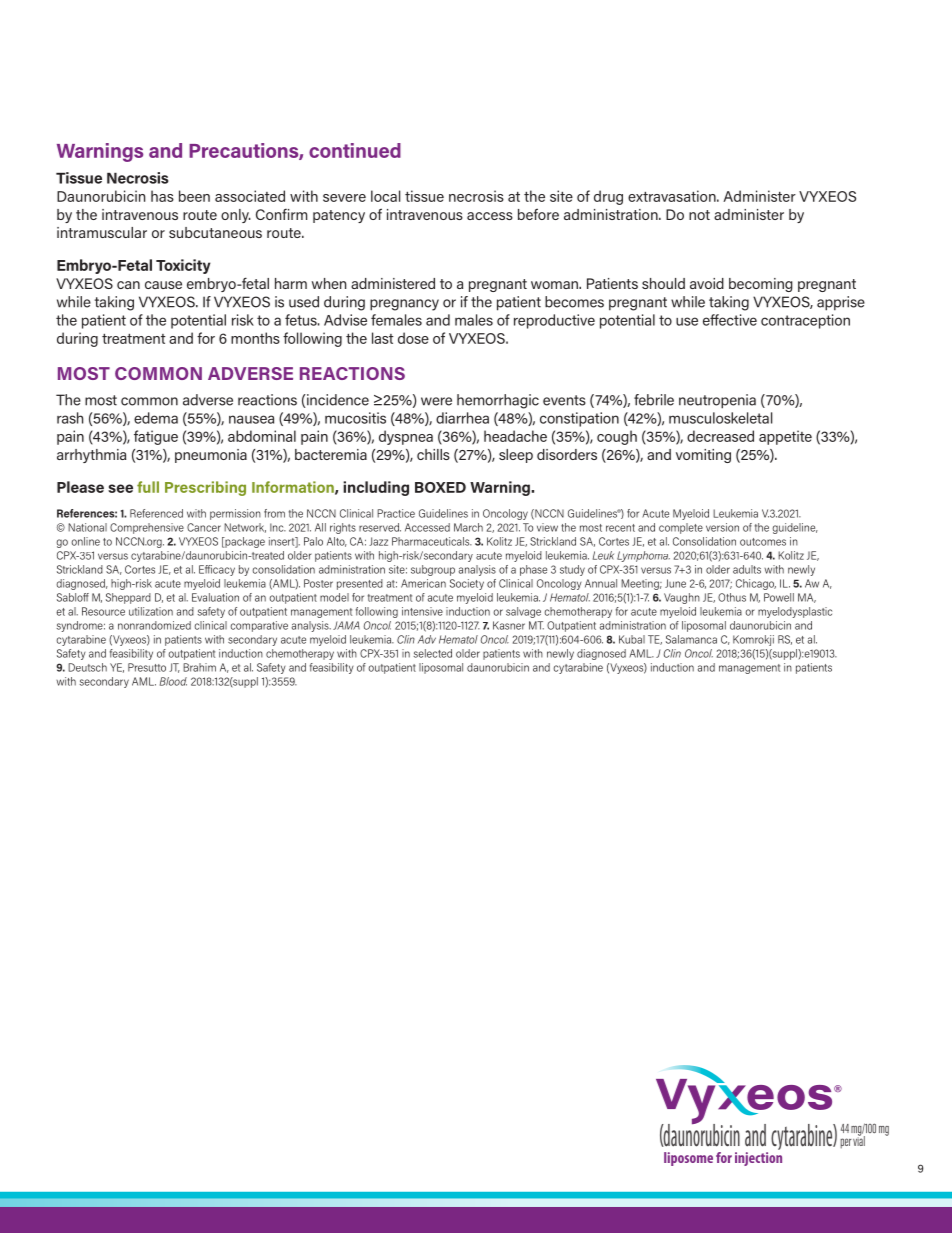  What do you see at coordinates (722, 527) in the page?
I see `version` at bounding box center [722, 527].
